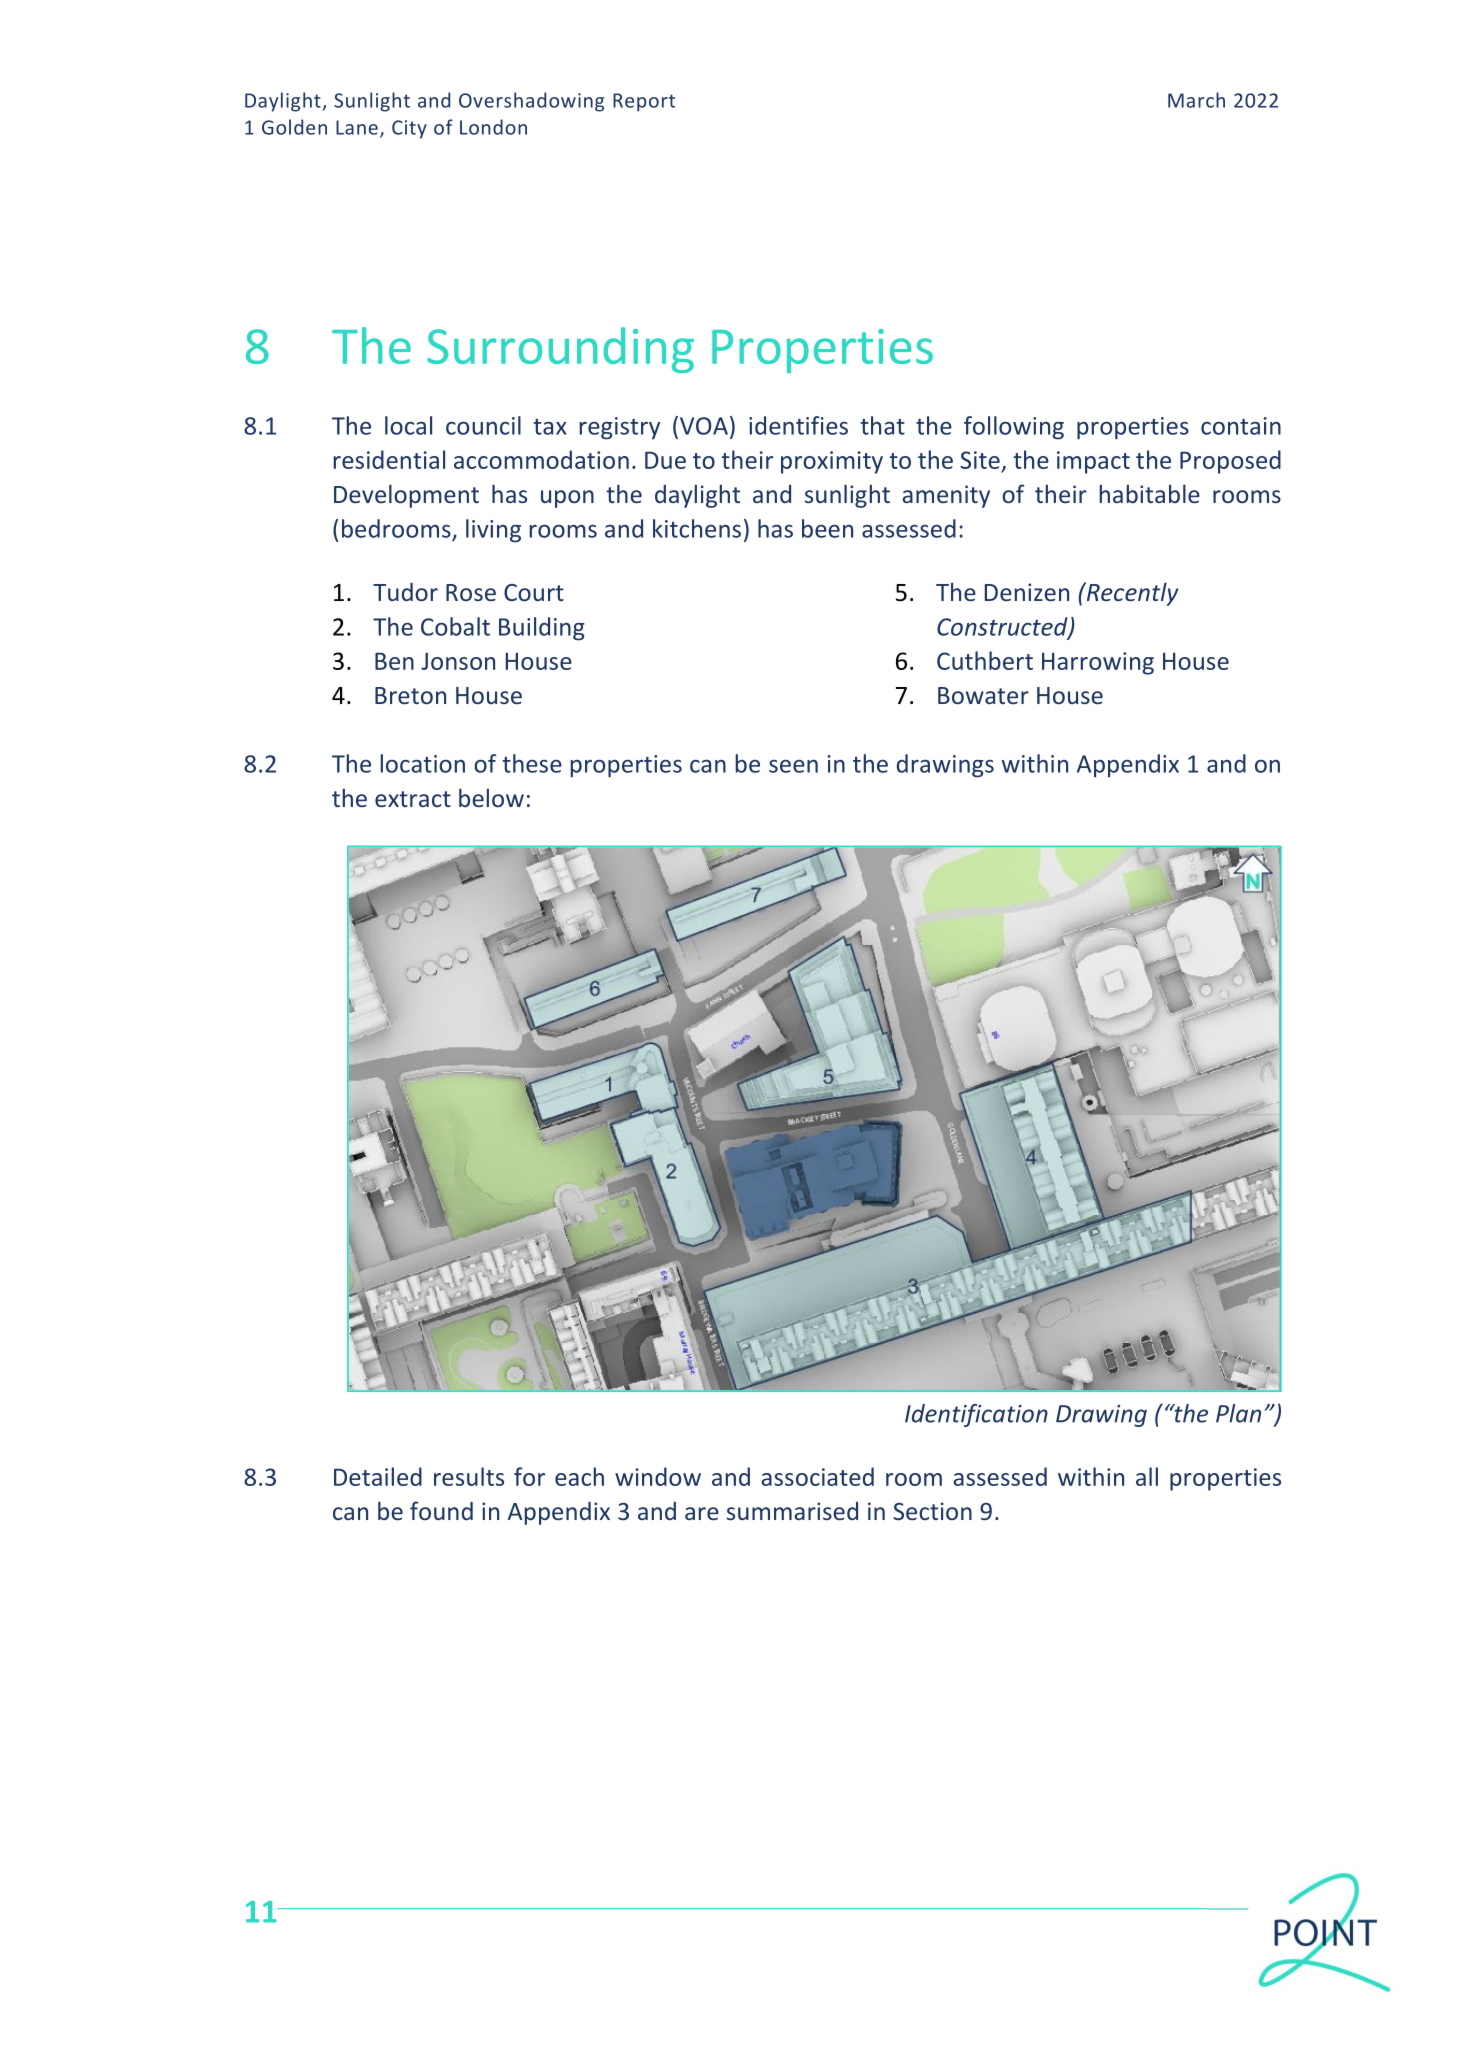 The image size is (1459, 2063). What do you see at coordinates (409, 129) in the page?
I see `City` at bounding box center [409, 129].
